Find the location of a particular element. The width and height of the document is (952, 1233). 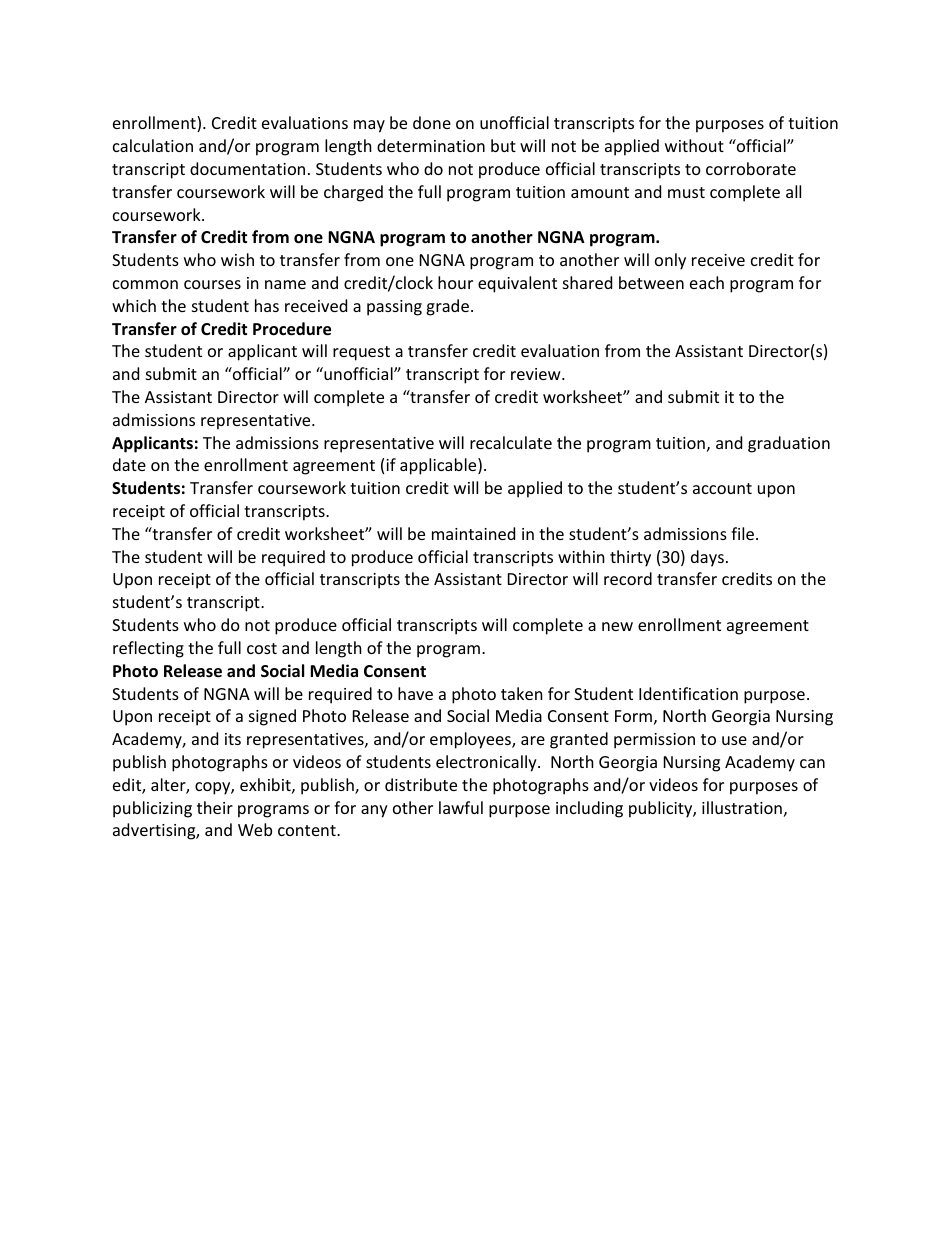

lawful is located at coordinates (461, 807).
